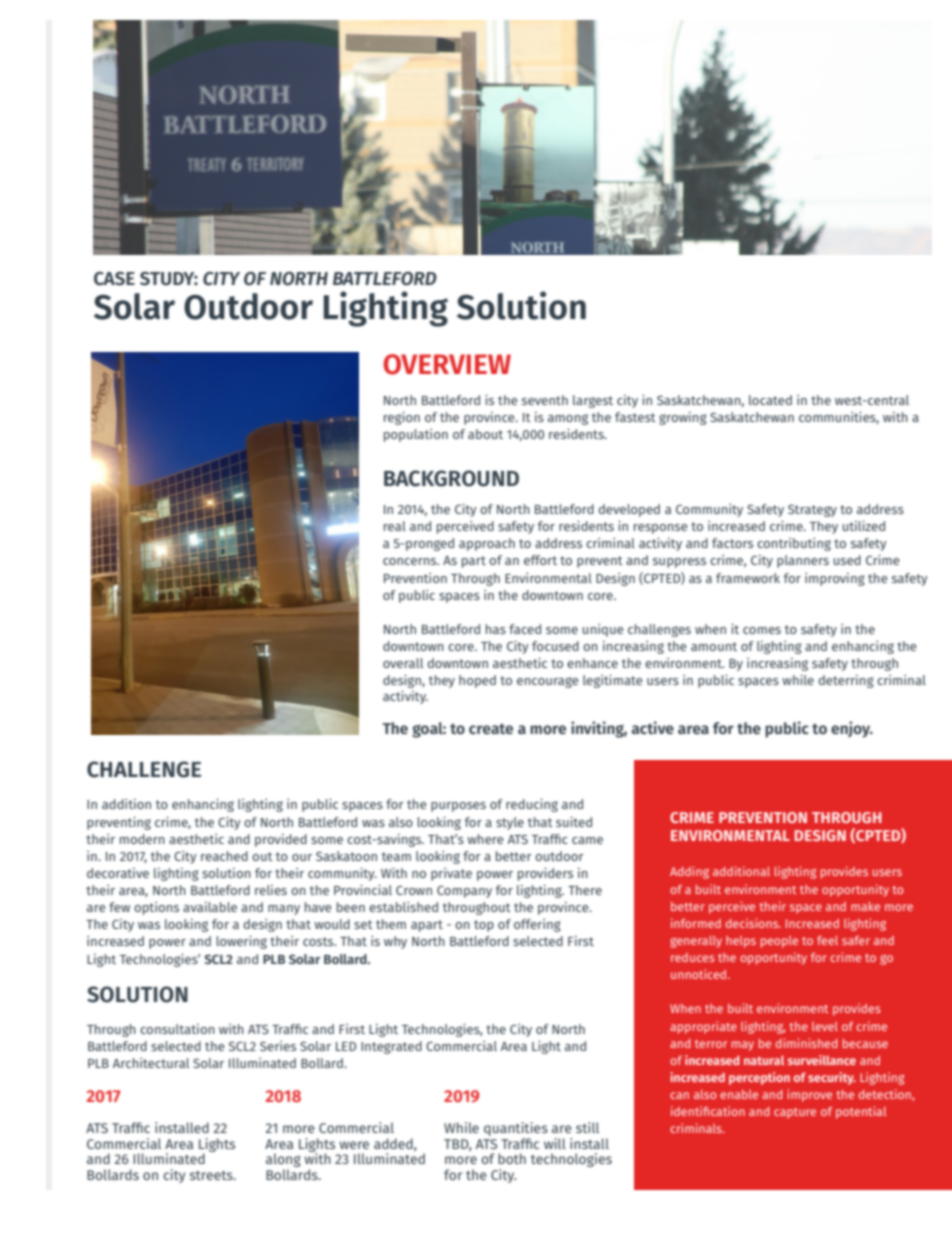  I want to click on enjoy, so click(852, 729).
